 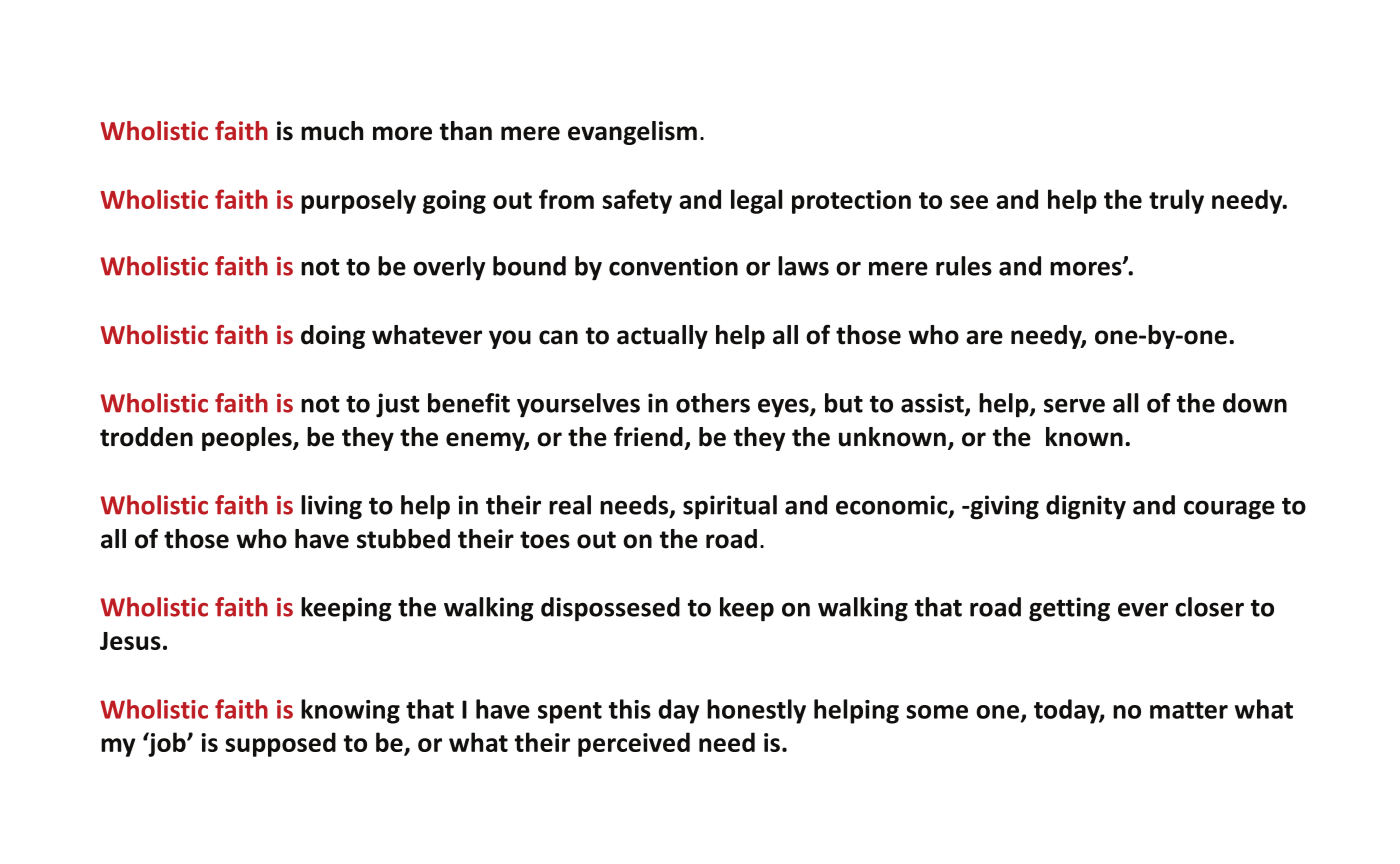 What do you see at coordinates (333, 337) in the screenshot?
I see `doing` at bounding box center [333, 337].
